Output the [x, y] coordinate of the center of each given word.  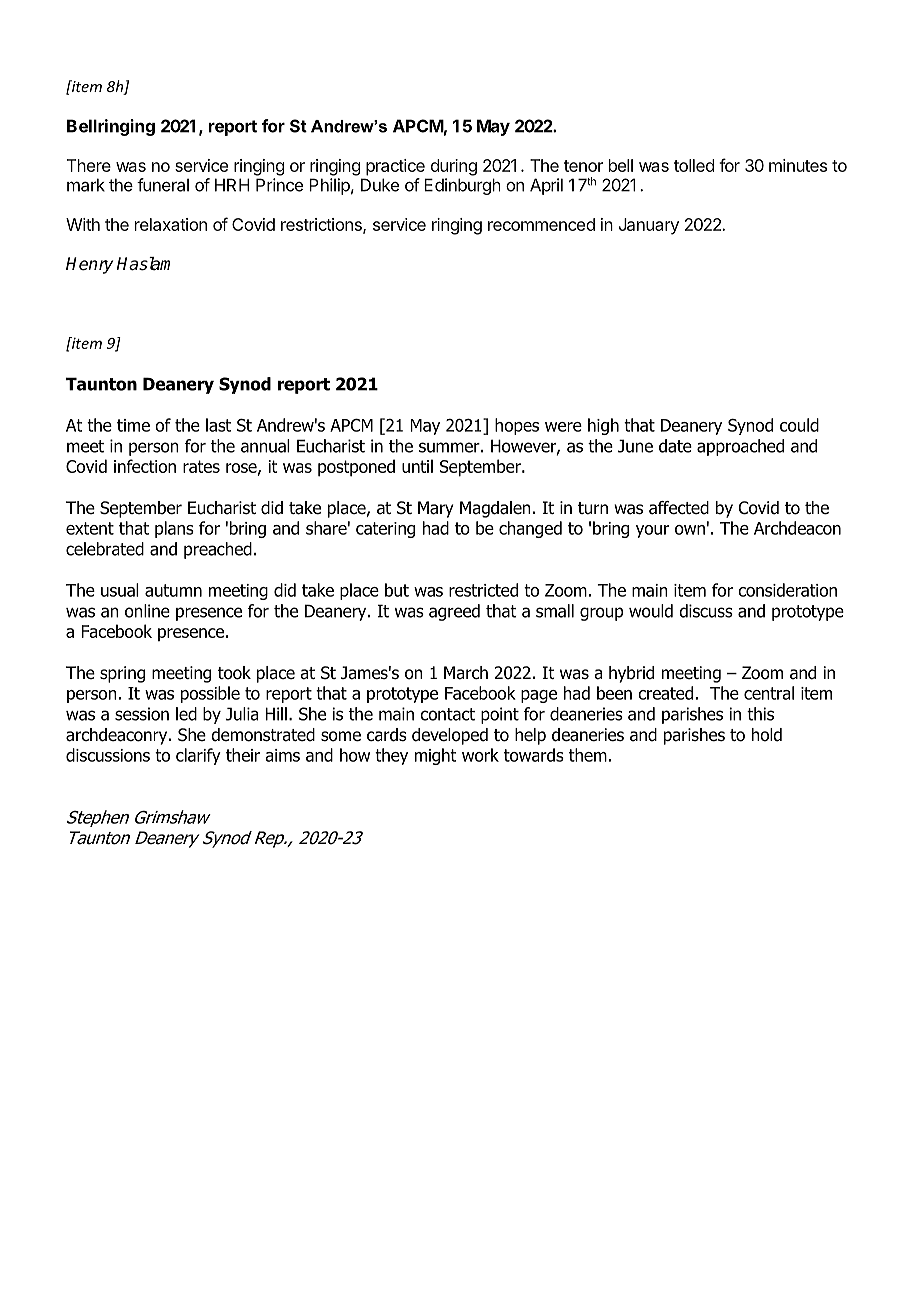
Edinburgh [462, 186]
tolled [694, 165]
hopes [517, 426]
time [133, 425]
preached [218, 550]
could [799, 425]
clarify [198, 756]
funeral [163, 185]
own [690, 530]
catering [385, 530]
